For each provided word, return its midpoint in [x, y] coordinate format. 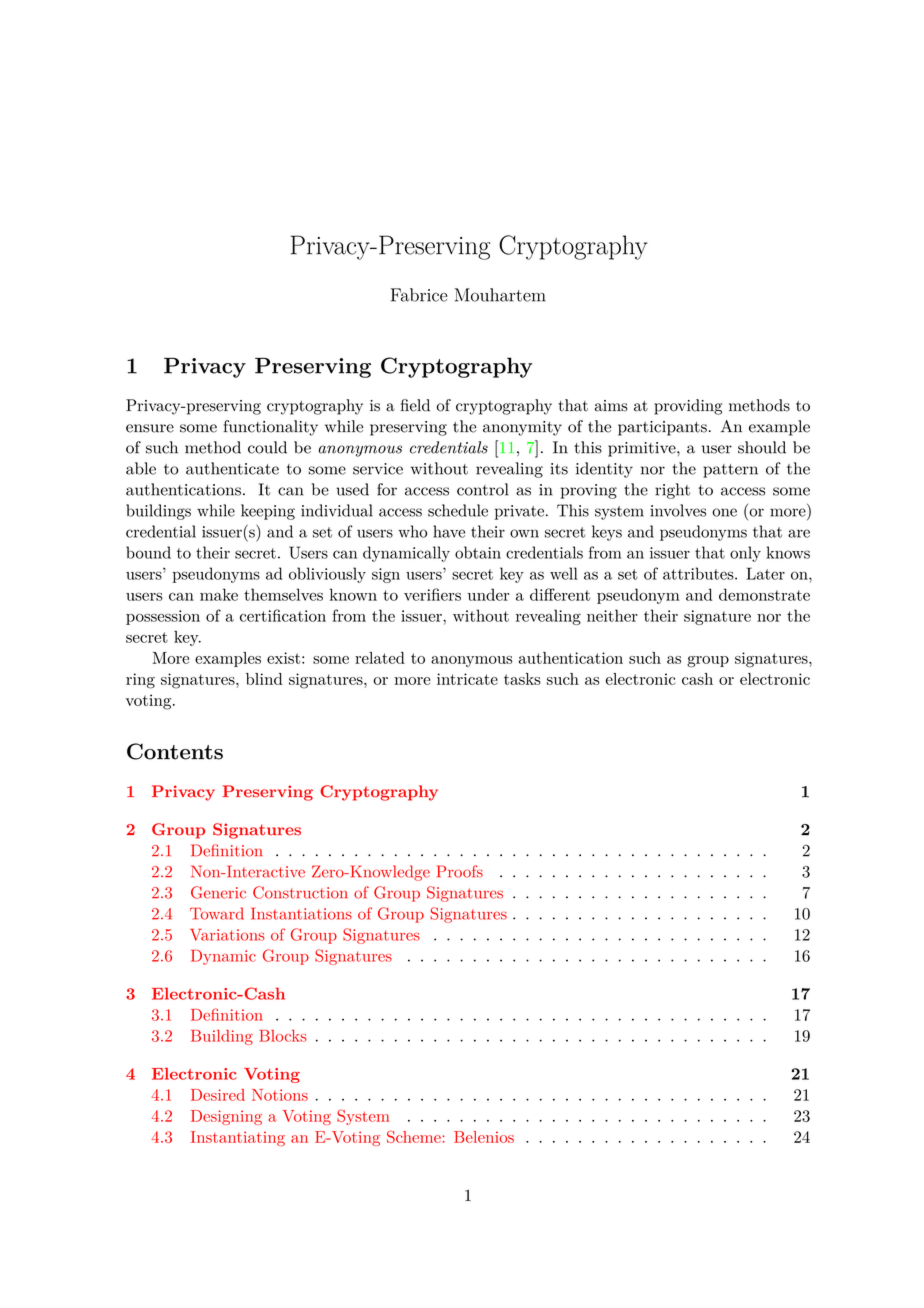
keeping [268, 512]
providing [688, 407]
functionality [270, 428]
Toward [217, 913]
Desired [218, 1095]
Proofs [460, 871]
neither [612, 615]
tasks [522, 679]
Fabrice [419, 295]
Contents [175, 751]
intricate [467, 679]
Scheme [414, 1136]
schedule [458, 510]
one [724, 512]
